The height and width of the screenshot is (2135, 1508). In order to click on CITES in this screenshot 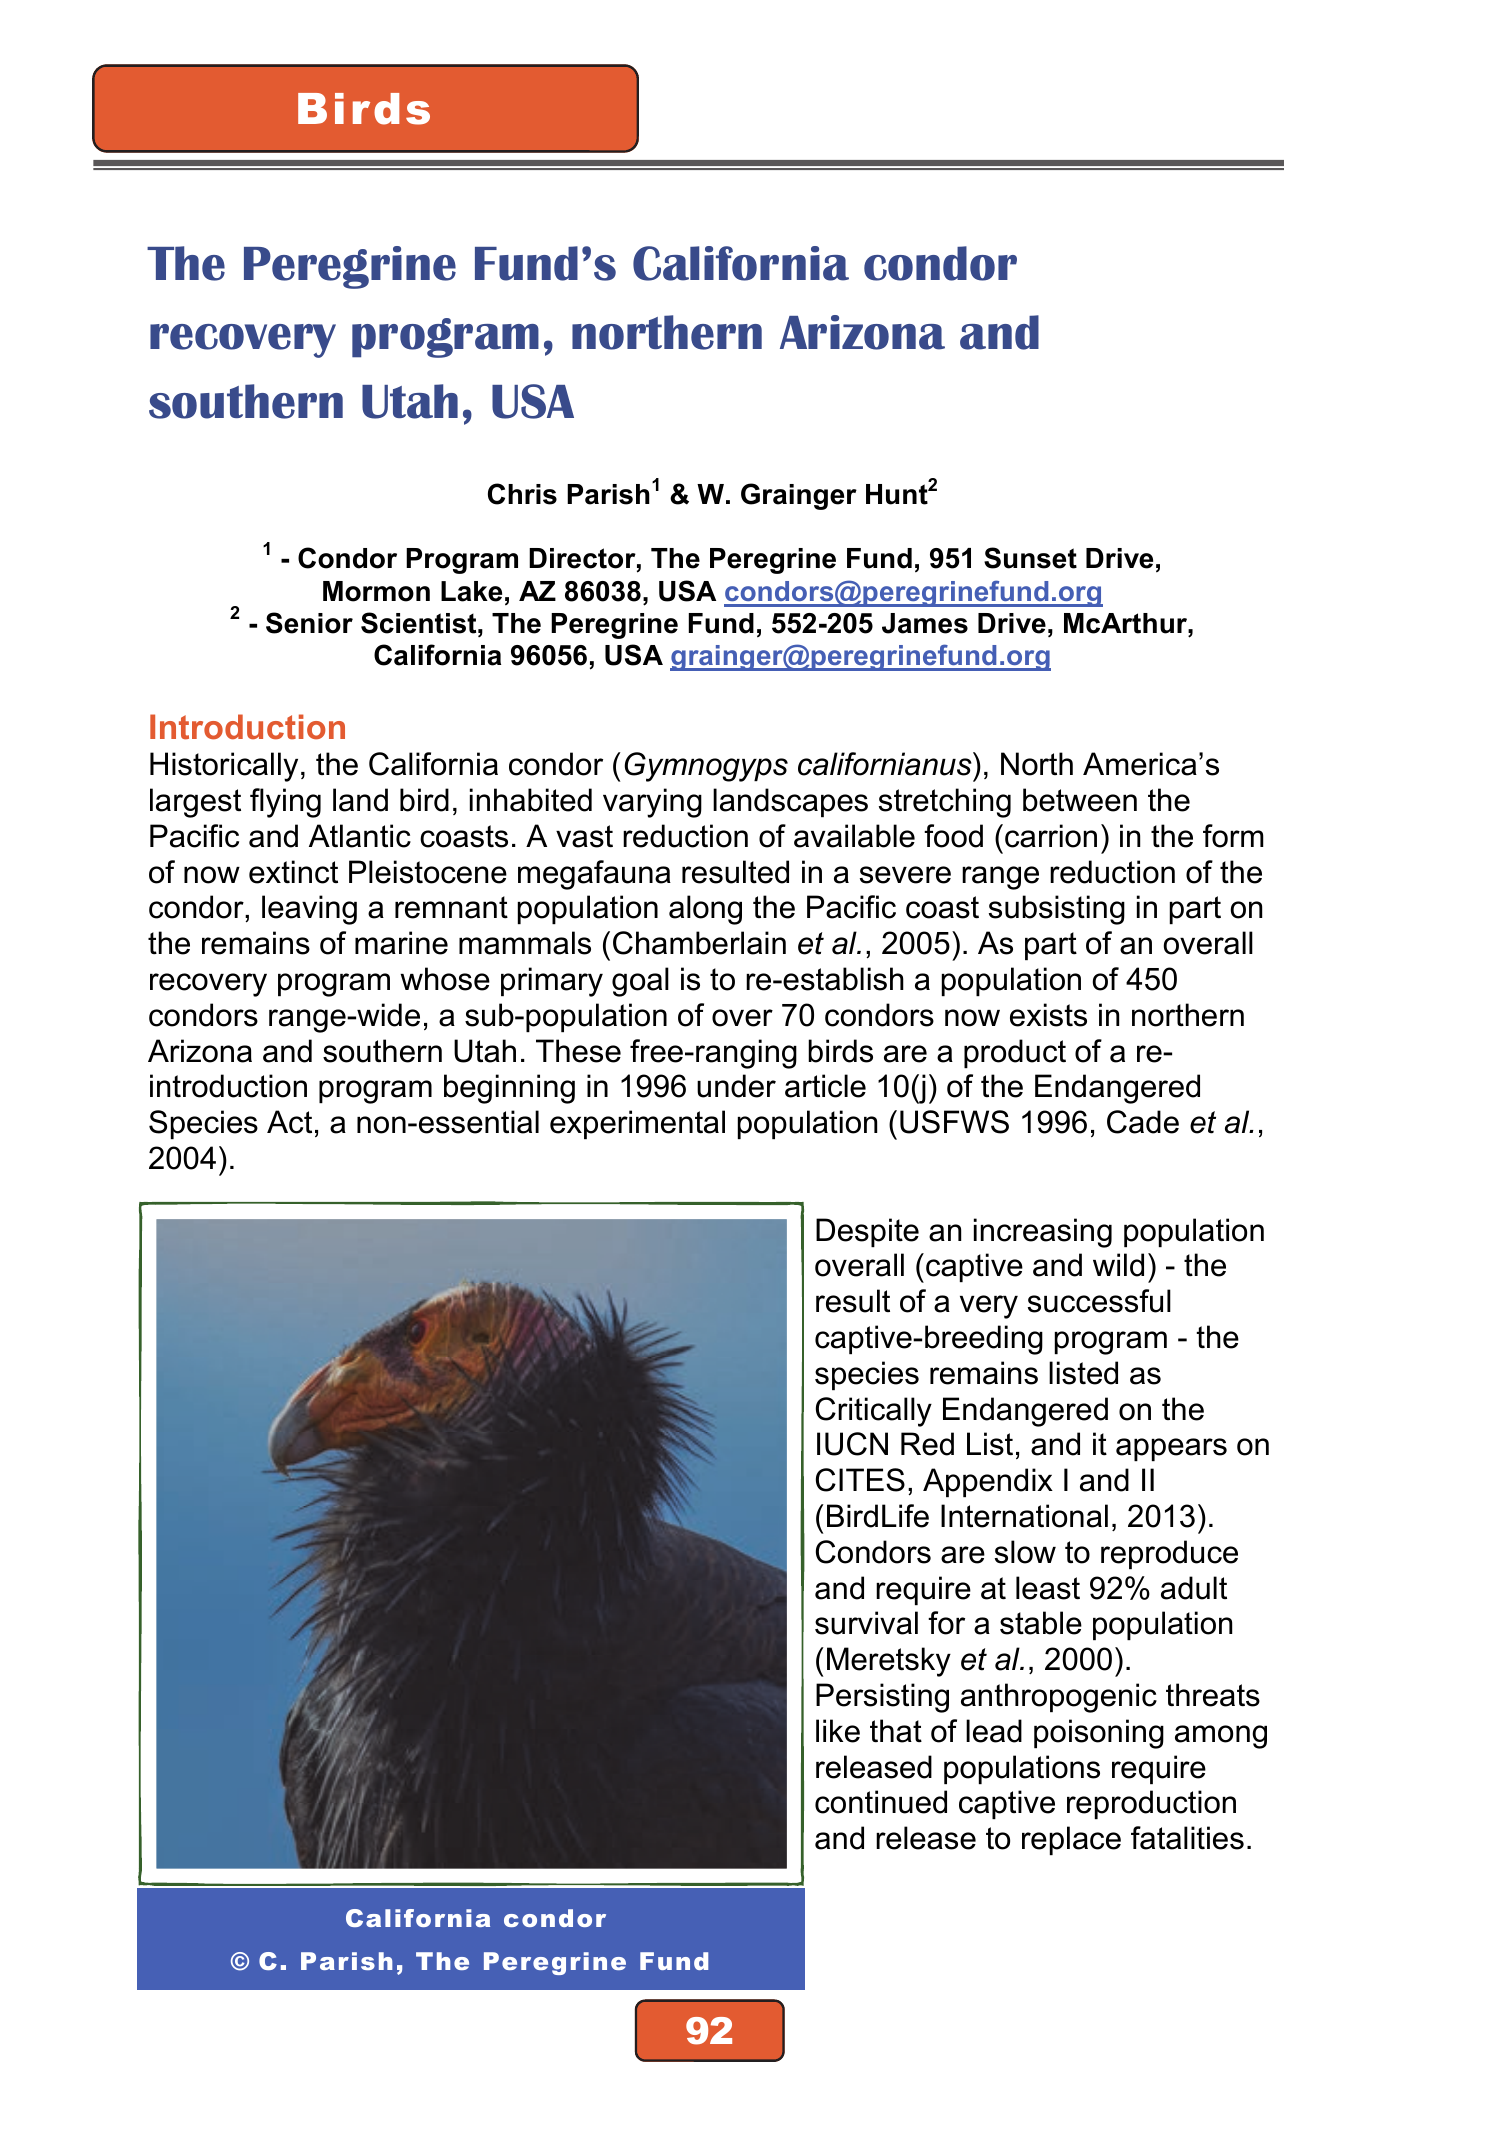, I will do `click(860, 1480)`.
